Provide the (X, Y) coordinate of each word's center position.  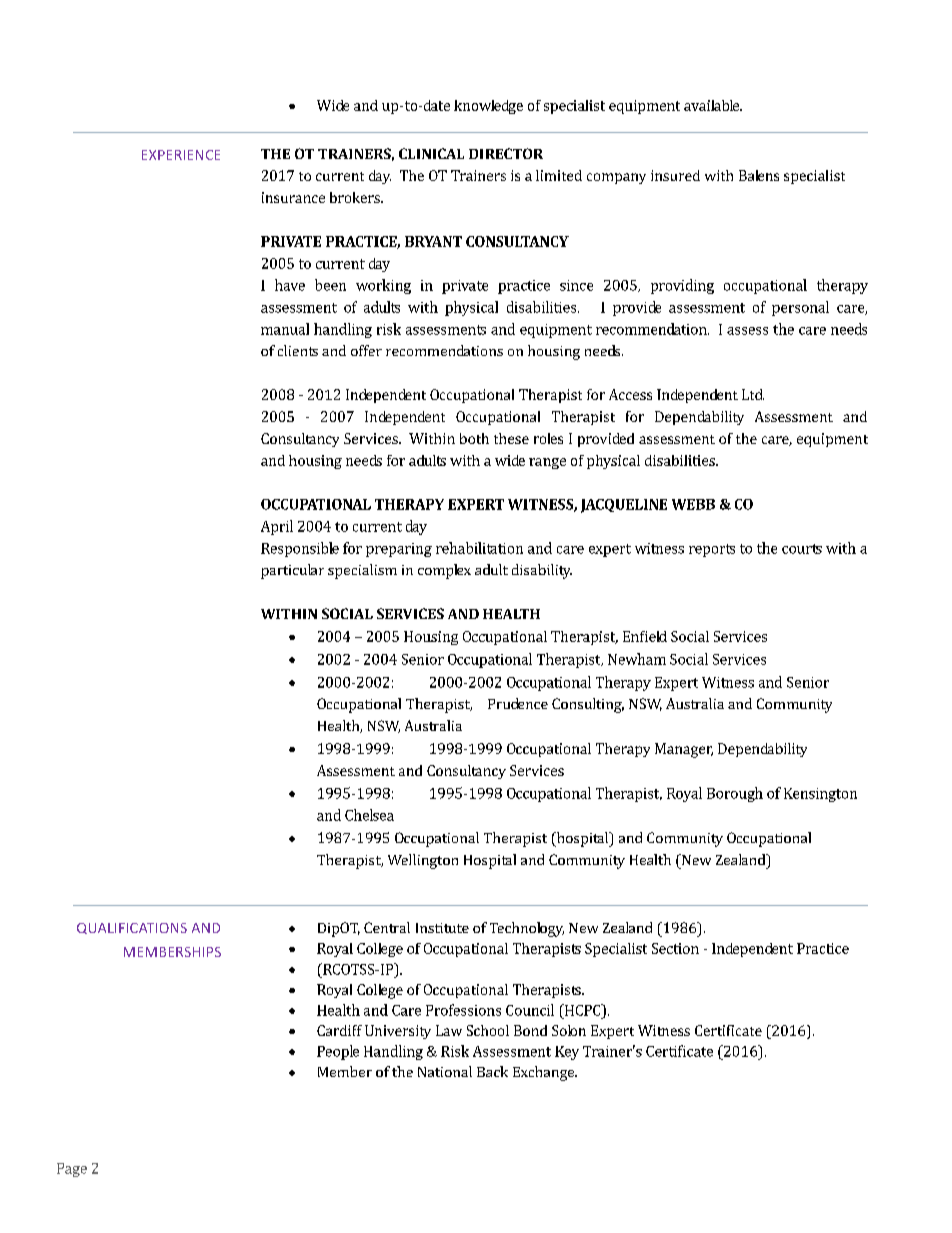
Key (567, 1053)
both (474, 438)
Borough (735, 794)
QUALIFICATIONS (132, 928)
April (277, 527)
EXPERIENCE (181, 155)
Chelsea (369, 815)
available (712, 105)
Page (72, 1170)
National (445, 1071)
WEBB (693, 504)
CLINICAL (431, 153)
